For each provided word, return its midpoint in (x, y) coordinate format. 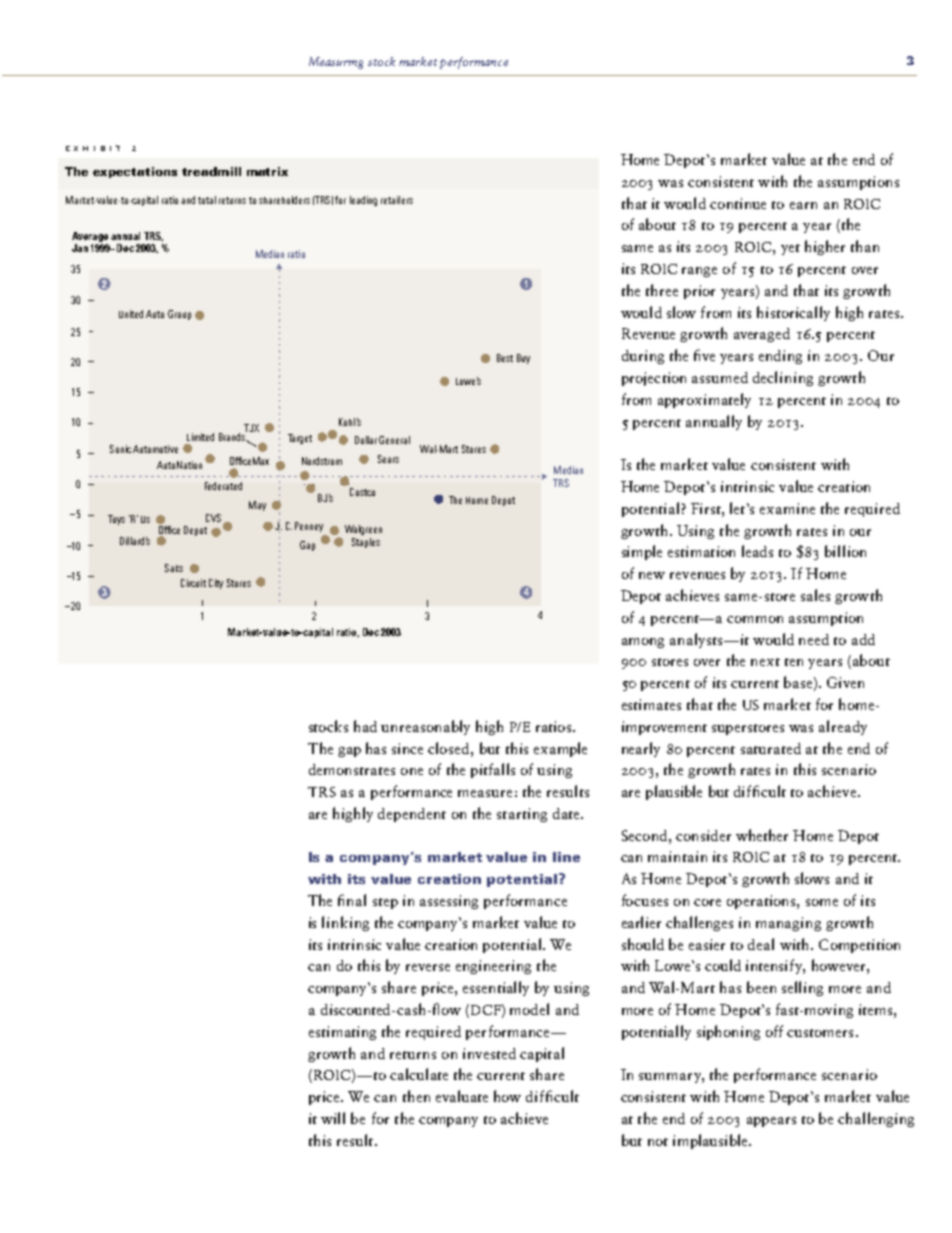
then (416, 1096)
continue (738, 203)
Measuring (336, 63)
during (643, 357)
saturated (771, 748)
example (560, 749)
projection (654, 379)
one (412, 771)
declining (783, 378)
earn (803, 205)
